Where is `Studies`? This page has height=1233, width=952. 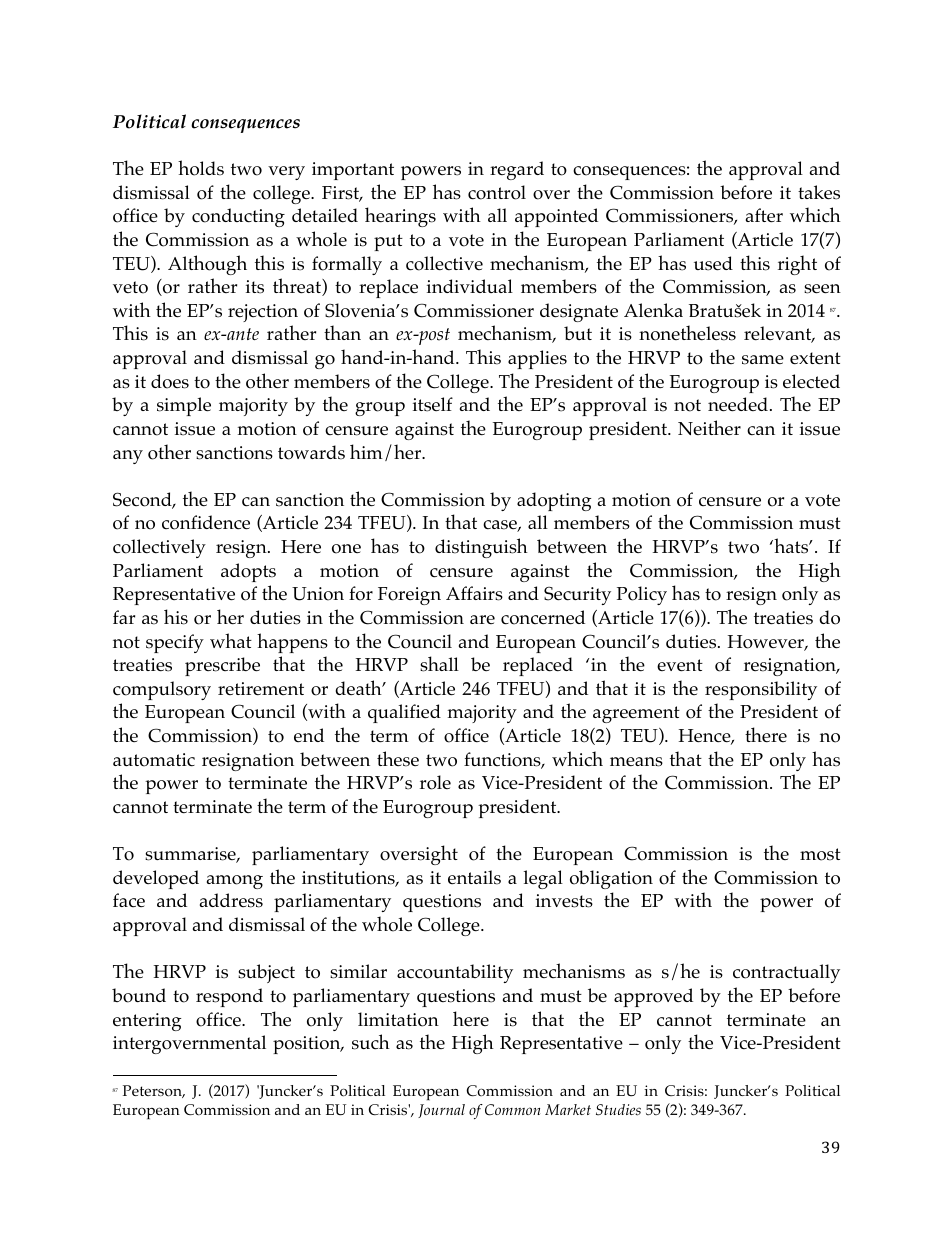
Studies is located at coordinates (618, 1110).
